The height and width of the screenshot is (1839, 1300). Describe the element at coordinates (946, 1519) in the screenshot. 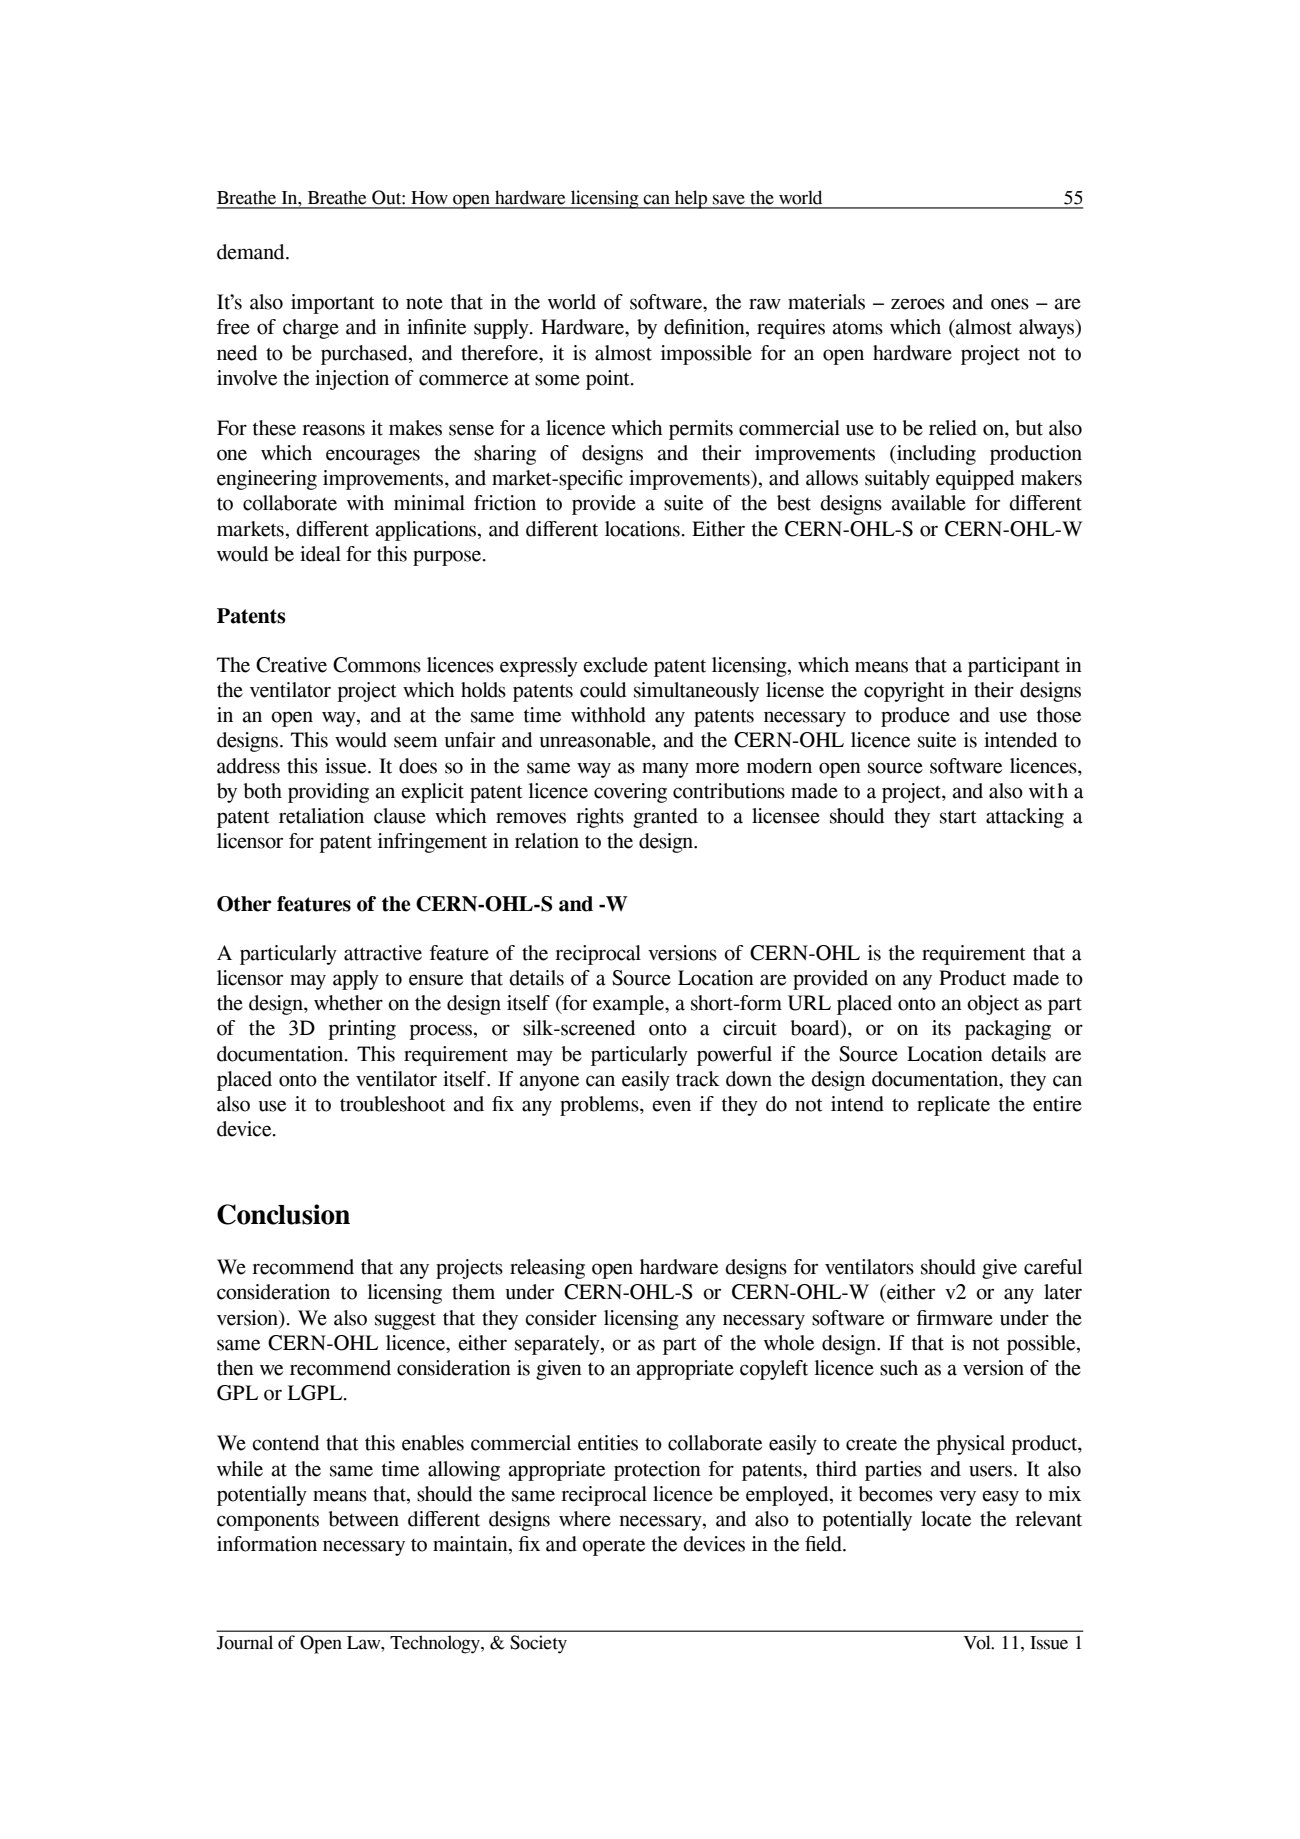

I see `locate` at that location.
